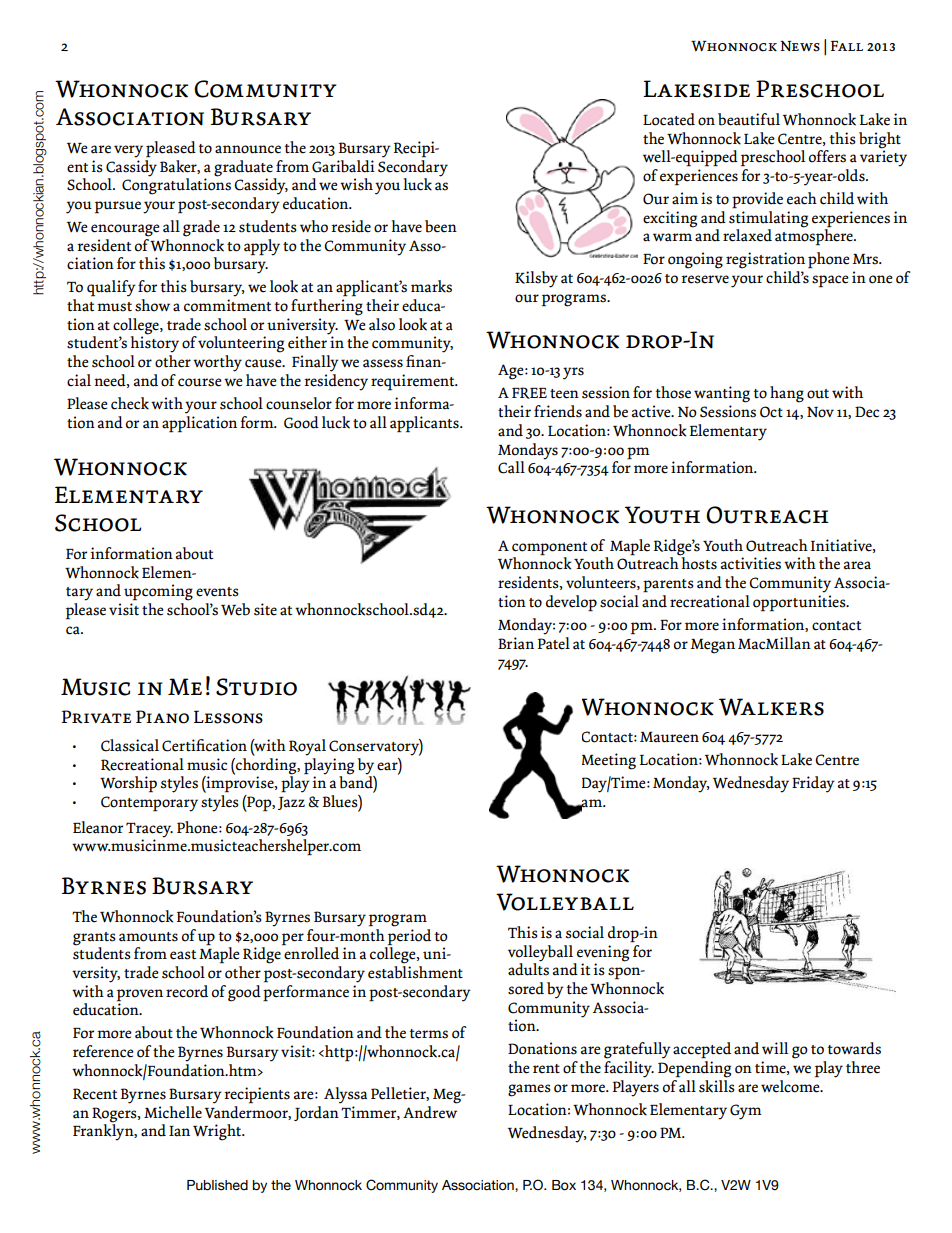 The image size is (952, 1233). What do you see at coordinates (130, 403) in the screenshot?
I see `check` at bounding box center [130, 403].
